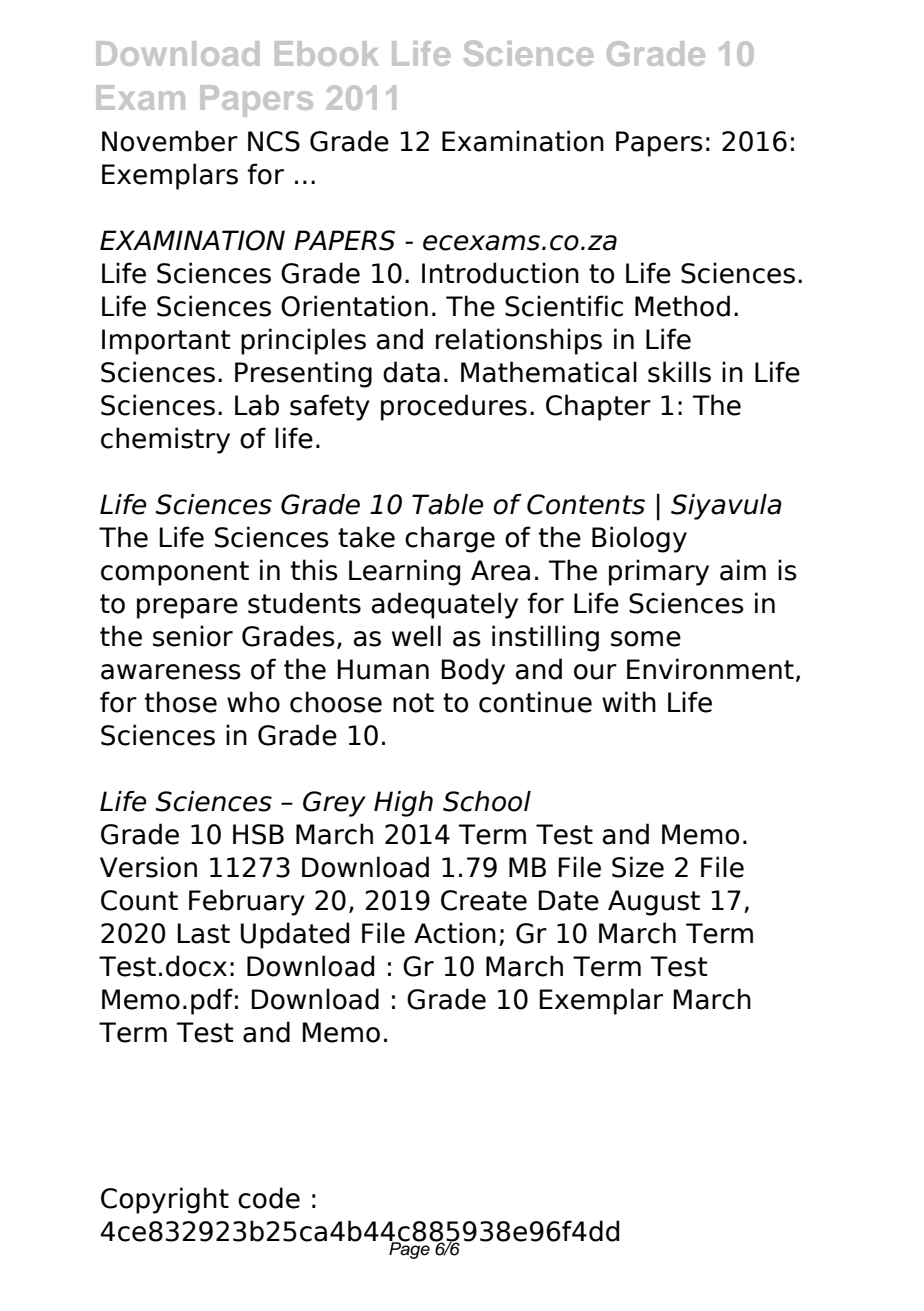  I want to click on Method, so click(682, 306).
